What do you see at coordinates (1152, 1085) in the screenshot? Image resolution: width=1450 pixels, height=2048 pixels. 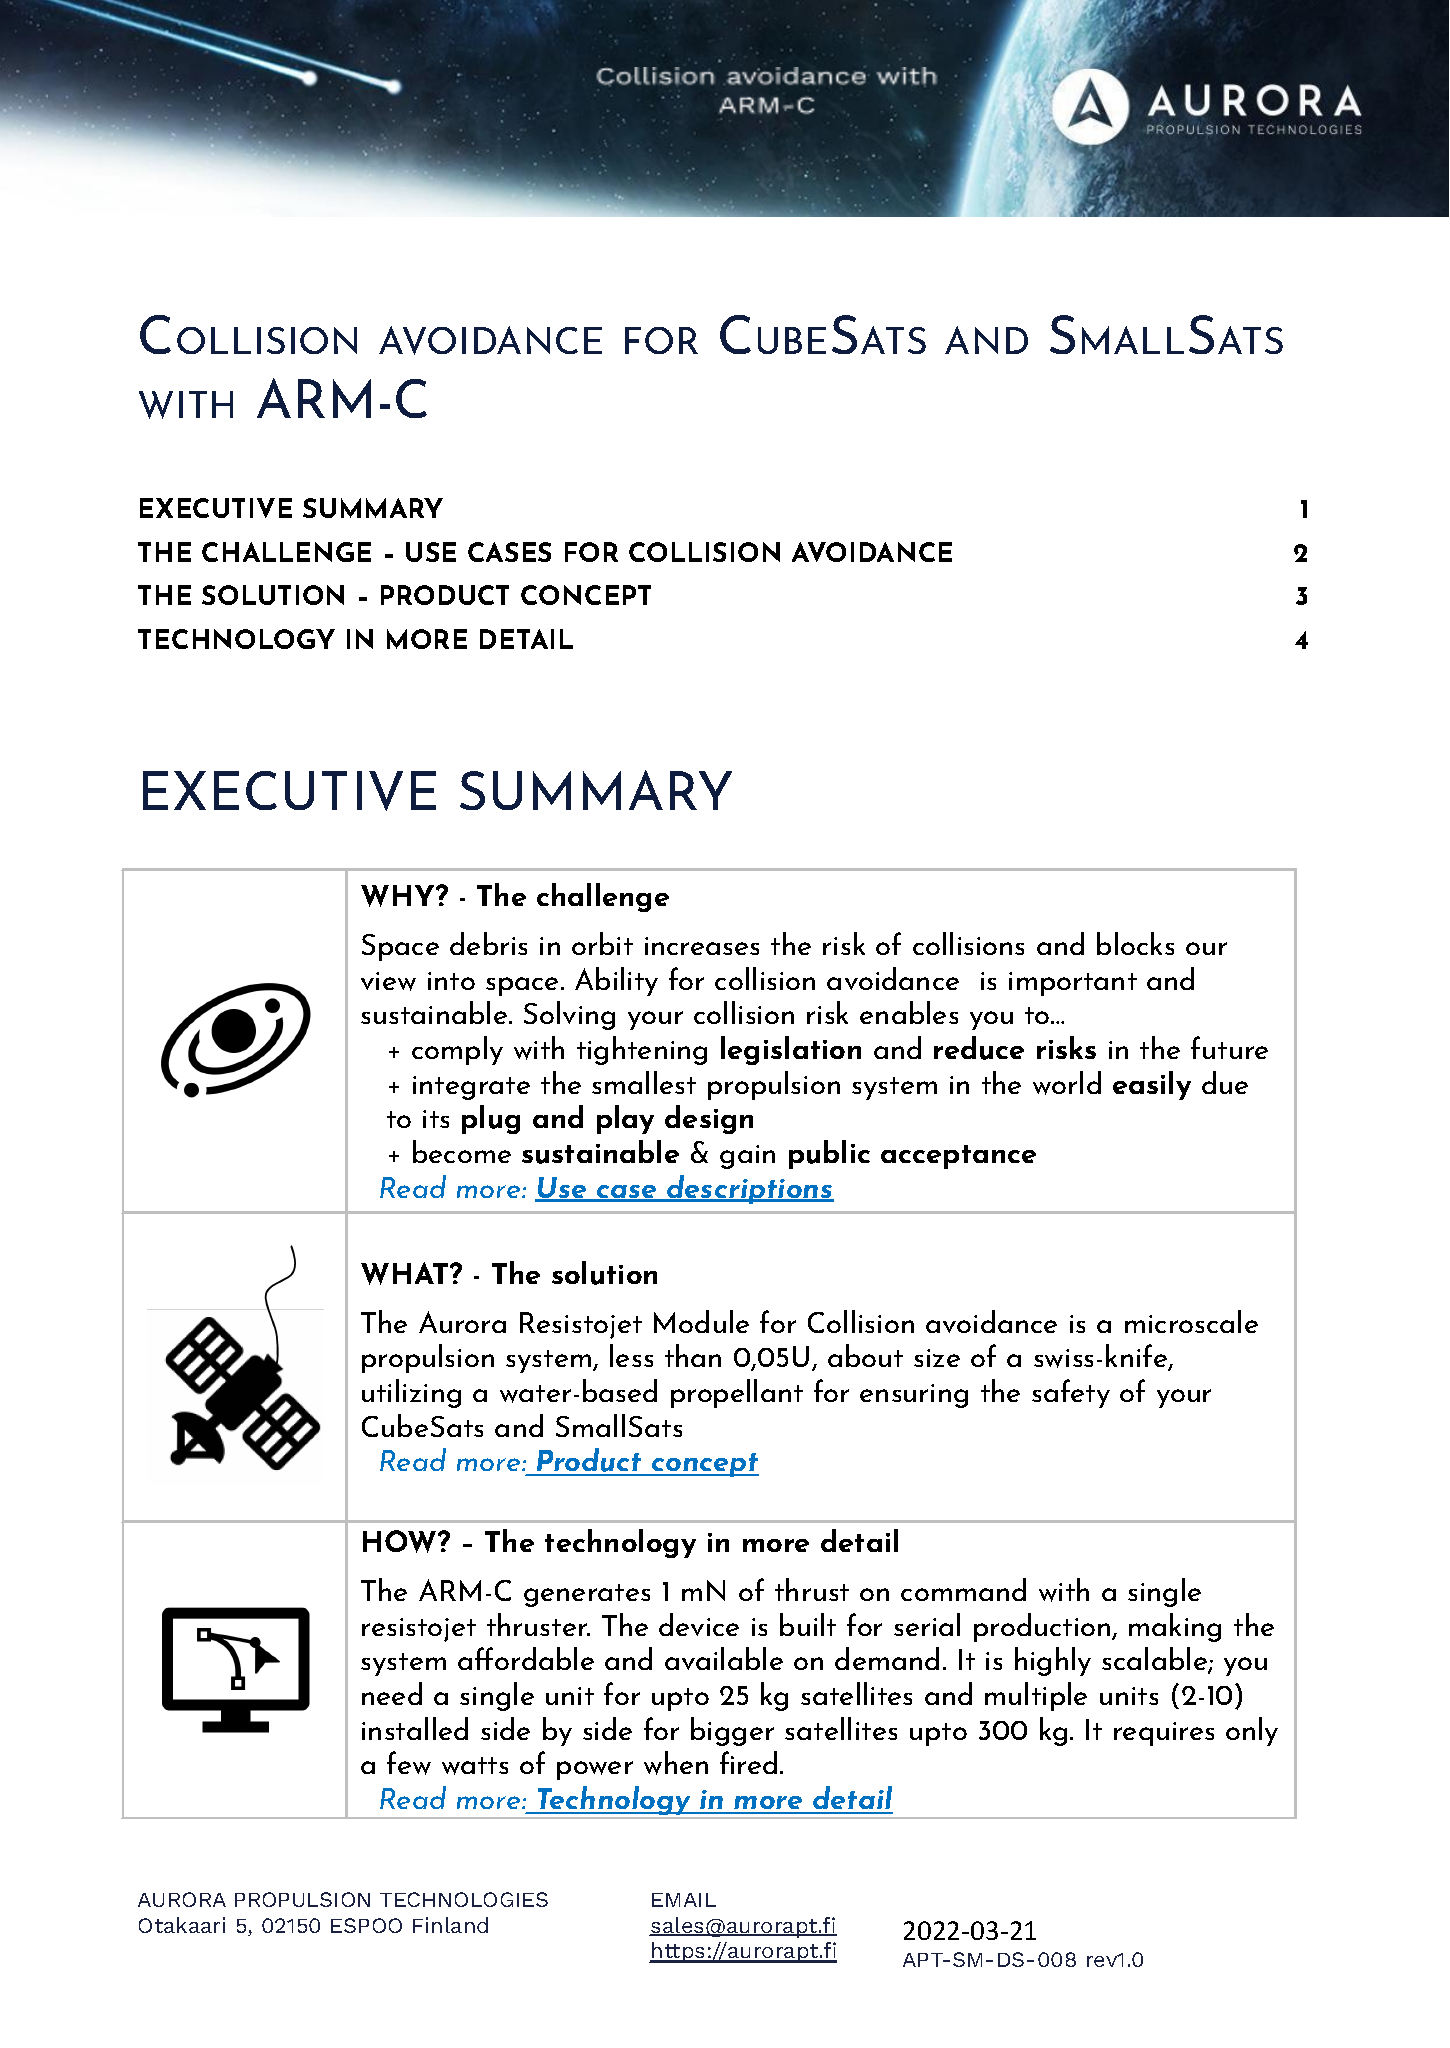 I see `easily` at bounding box center [1152, 1085].
